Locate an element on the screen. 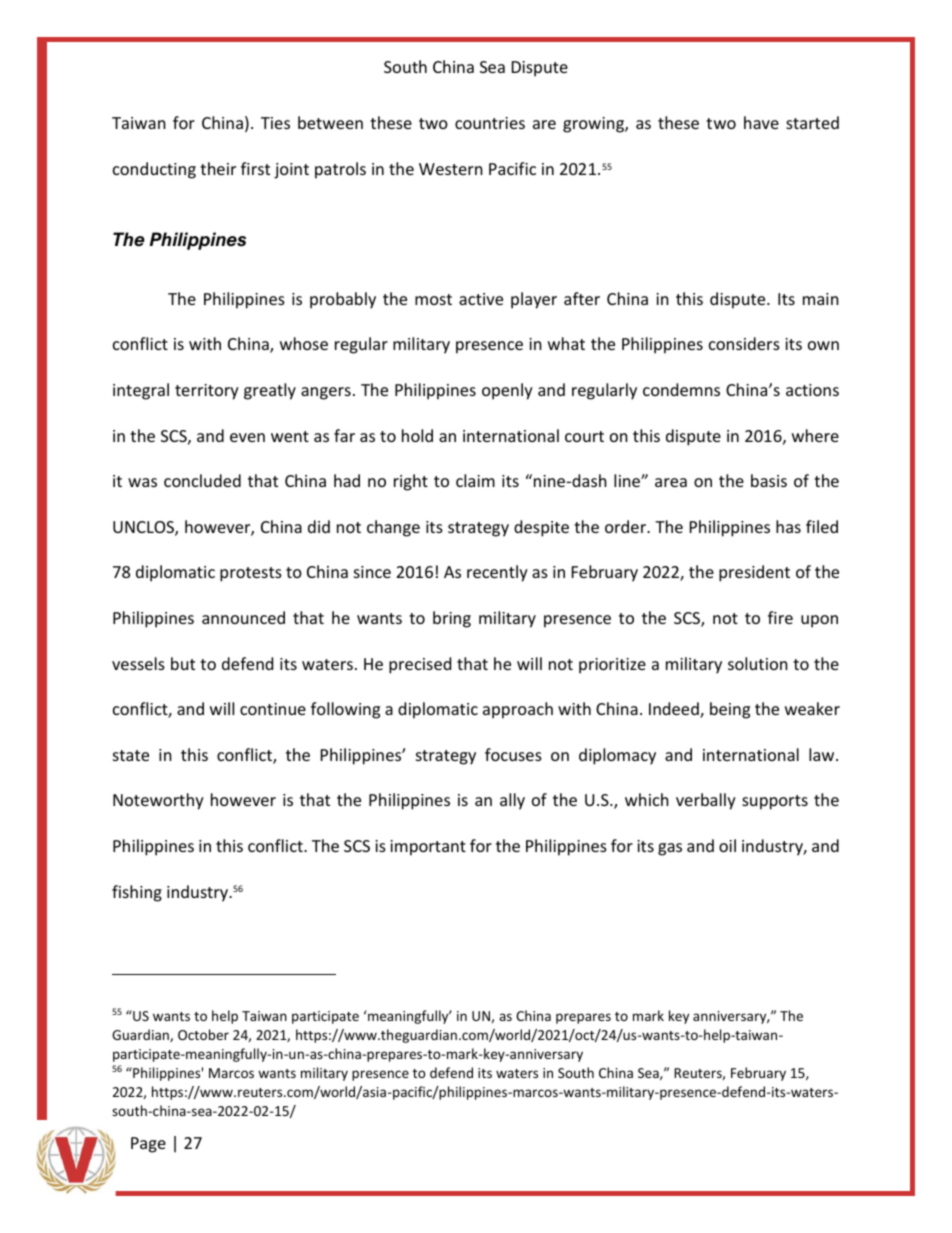 The height and width of the screenshot is (1233, 952). have is located at coordinates (761, 122).
